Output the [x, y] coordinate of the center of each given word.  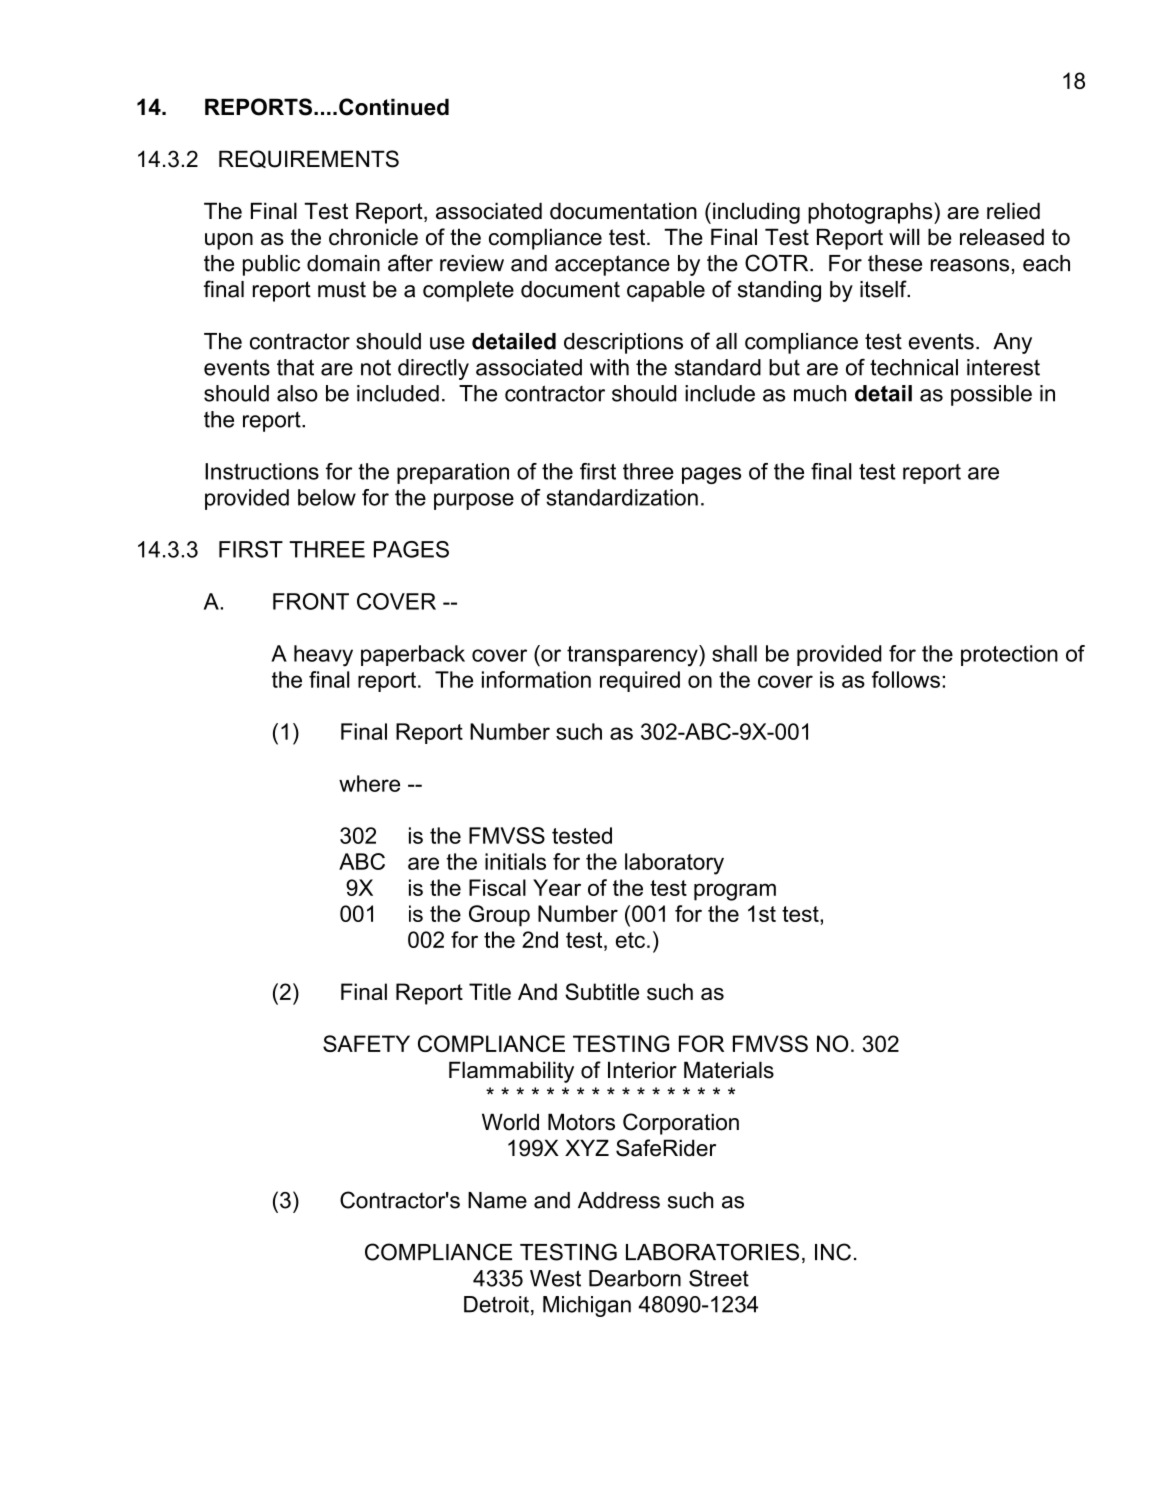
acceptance [612, 265]
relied [1013, 211]
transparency [633, 656]
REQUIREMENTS [309, 159]
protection [1009, 655]
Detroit [496, 1304]
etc [632, 940]
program [735, 892]
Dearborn [635, 1278]
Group [499, 916]
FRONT [311, 601]
